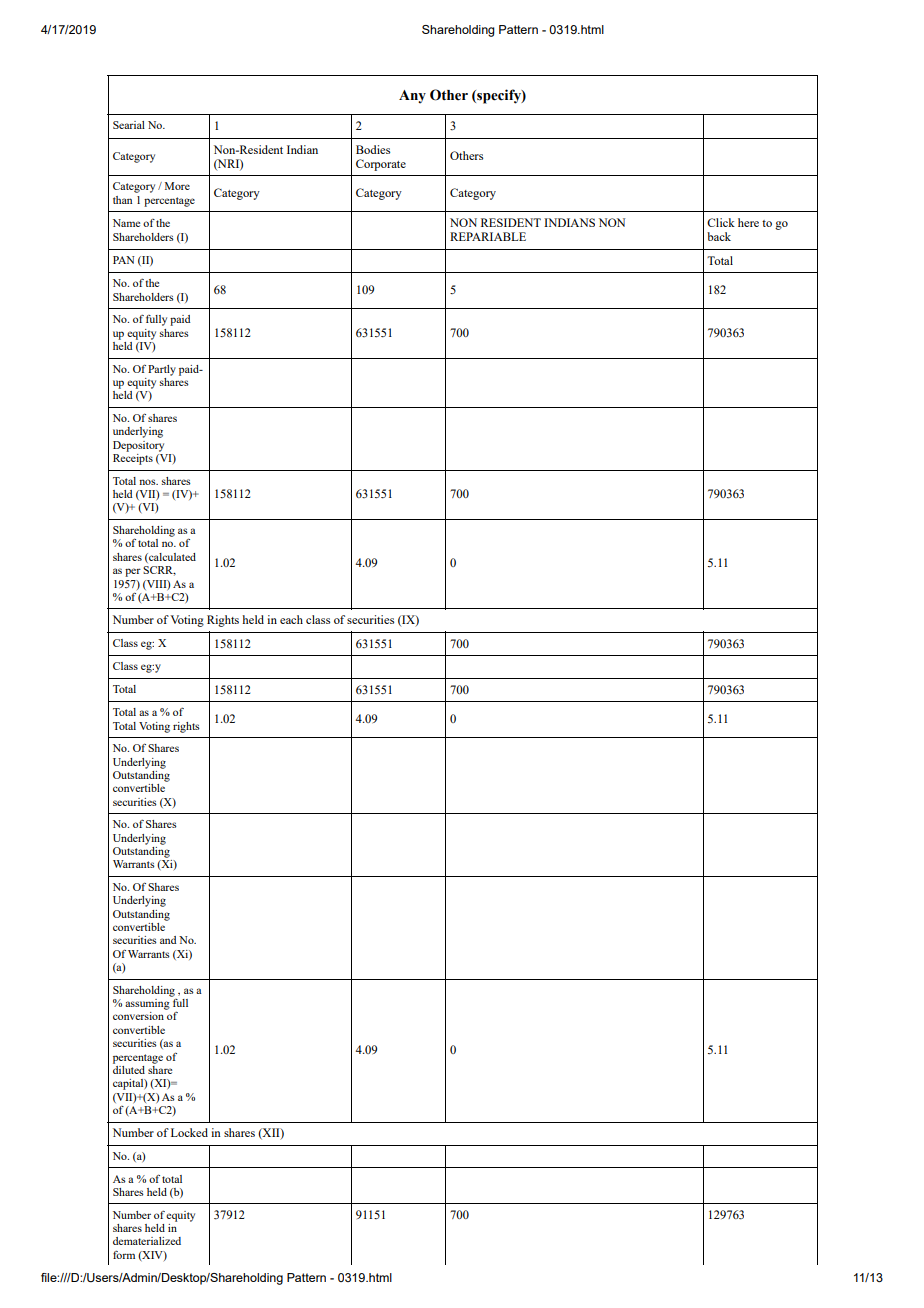 This screenshot has height=1308, width=924. What do you see at coordinates (147, 1241) in the screenshot?
I see `dematerialized` at bounding box center [147, 1241].
